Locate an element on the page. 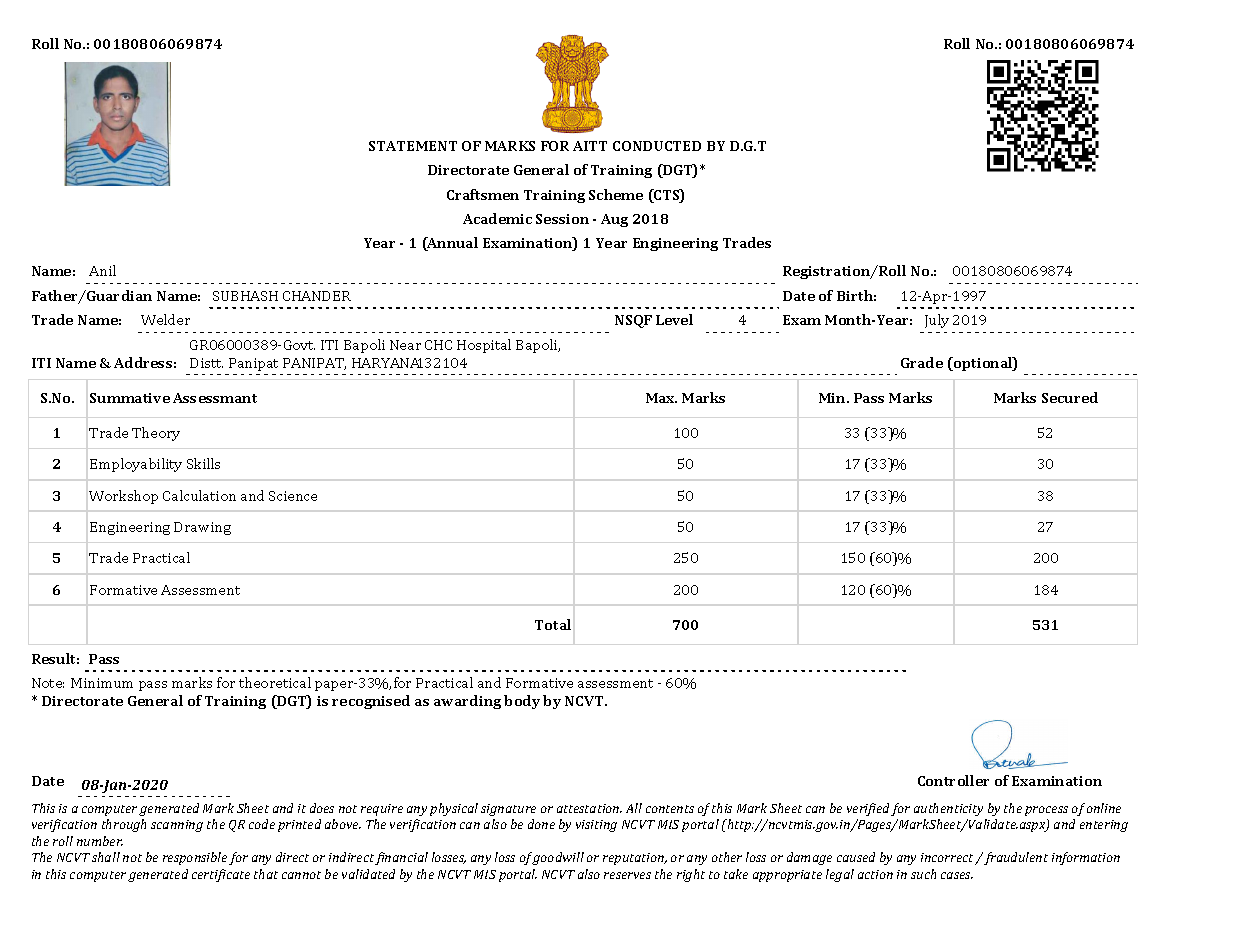  CONDUCTED is located at coordinates (657, 146).
